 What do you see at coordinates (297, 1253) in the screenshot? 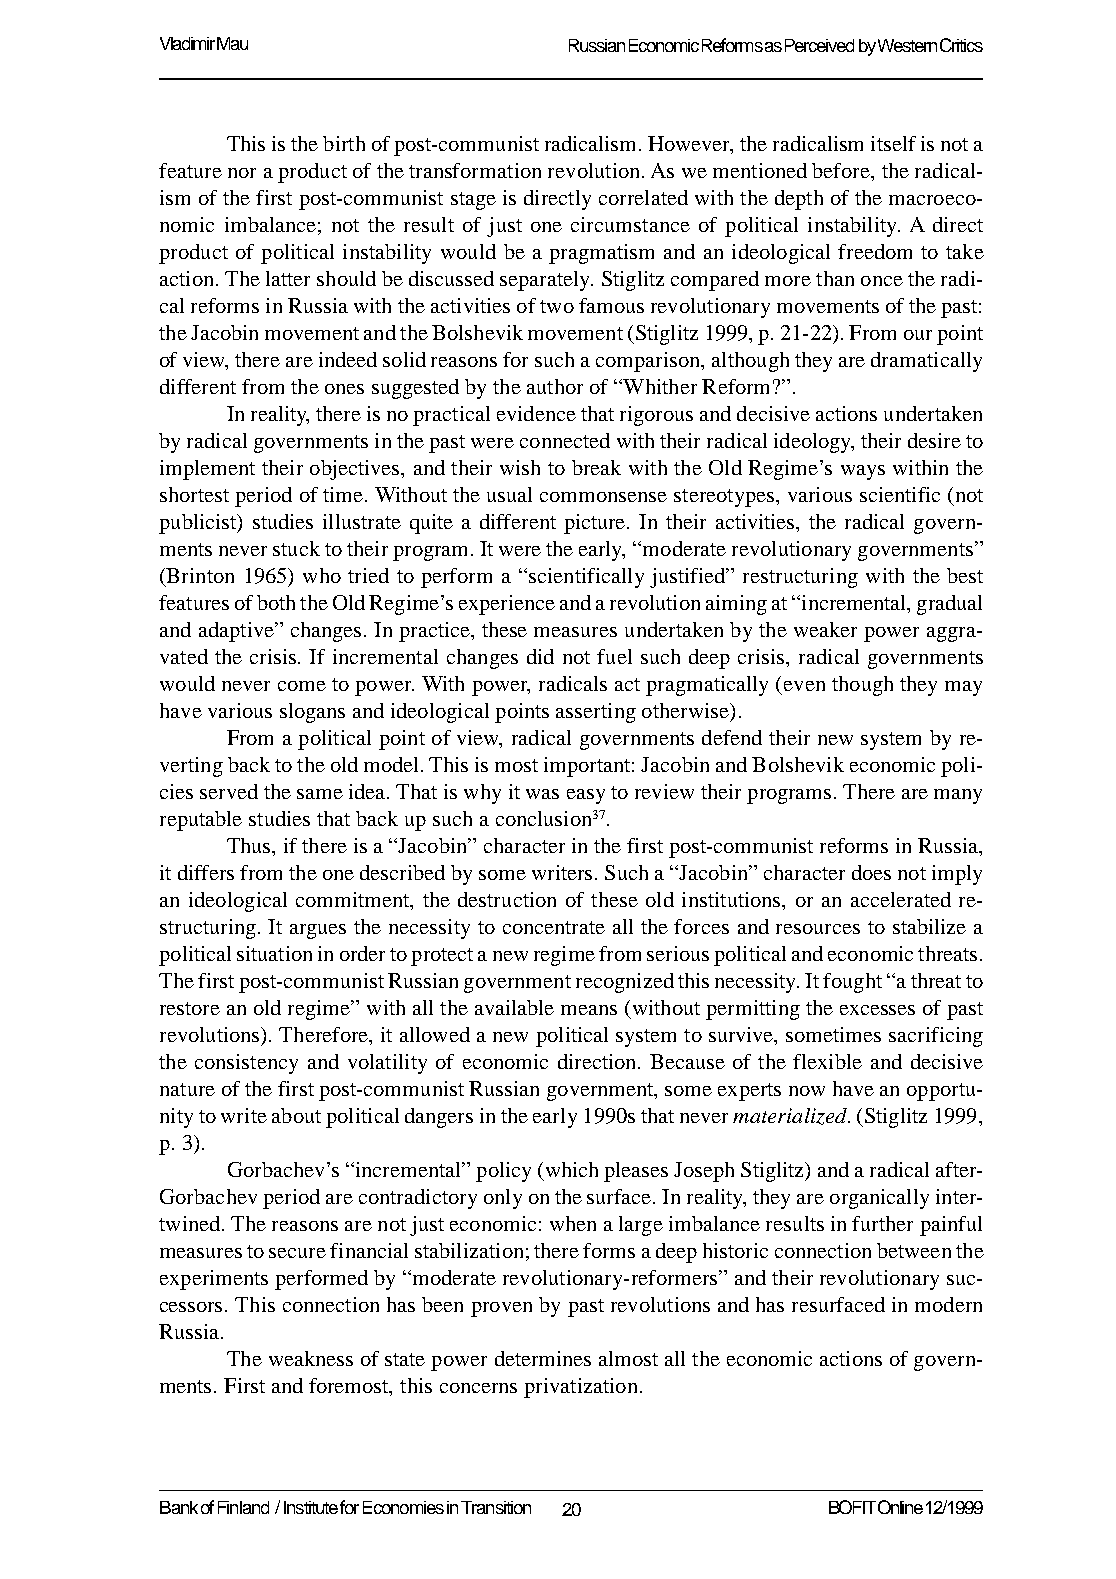
I see `secure` at bounding box center [297, 1253].
